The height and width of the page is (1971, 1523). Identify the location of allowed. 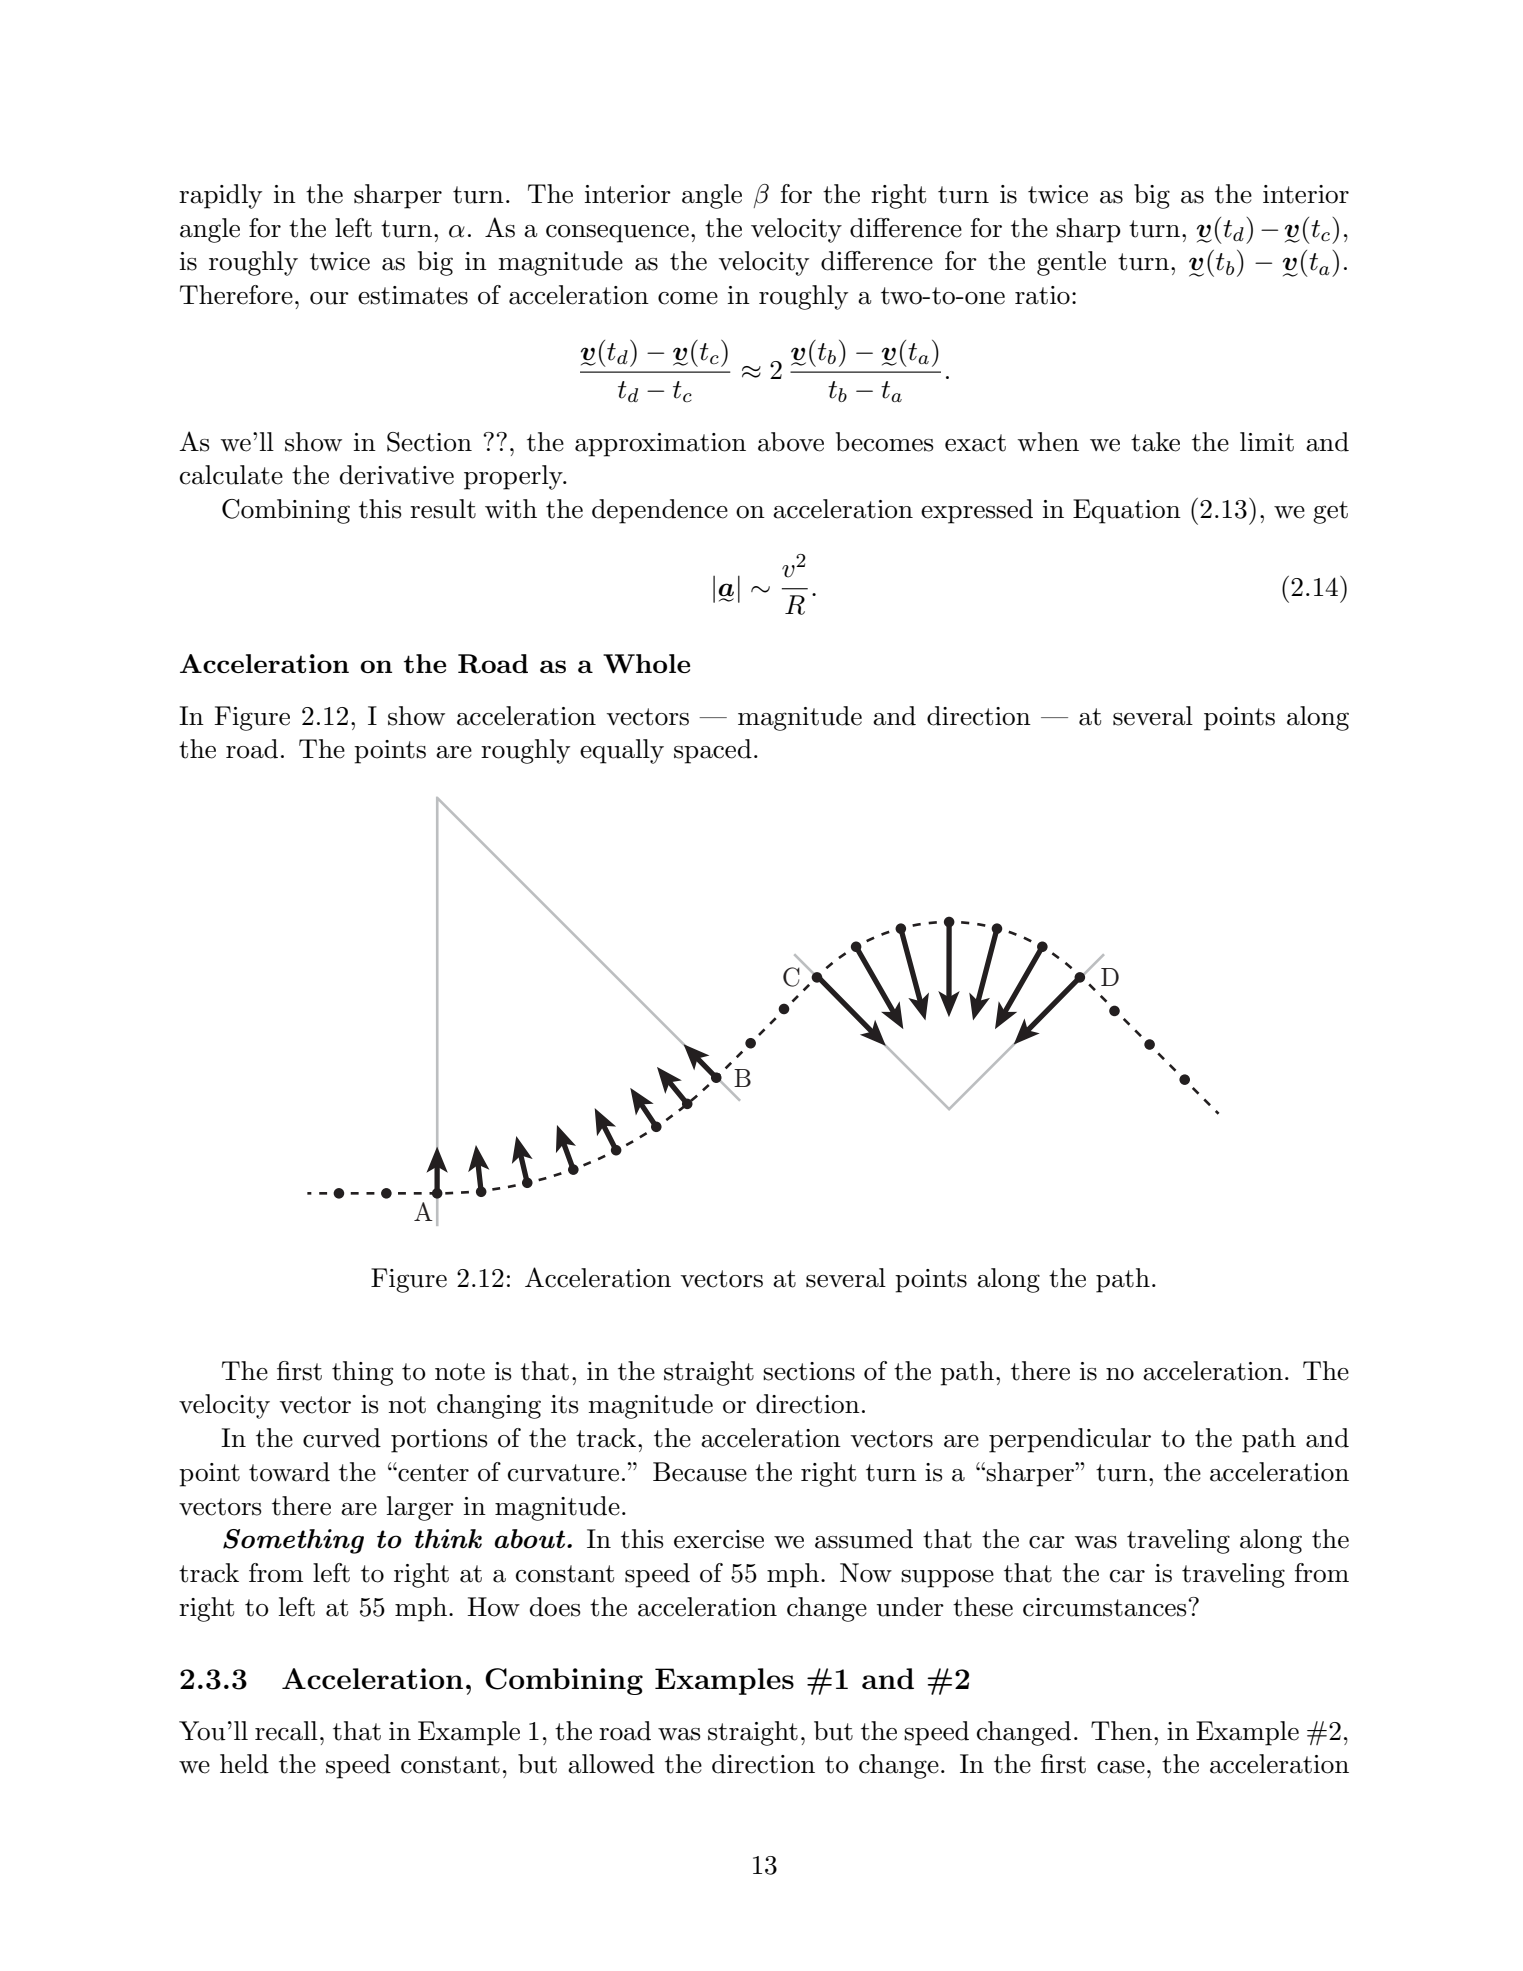
(611, 1764).
